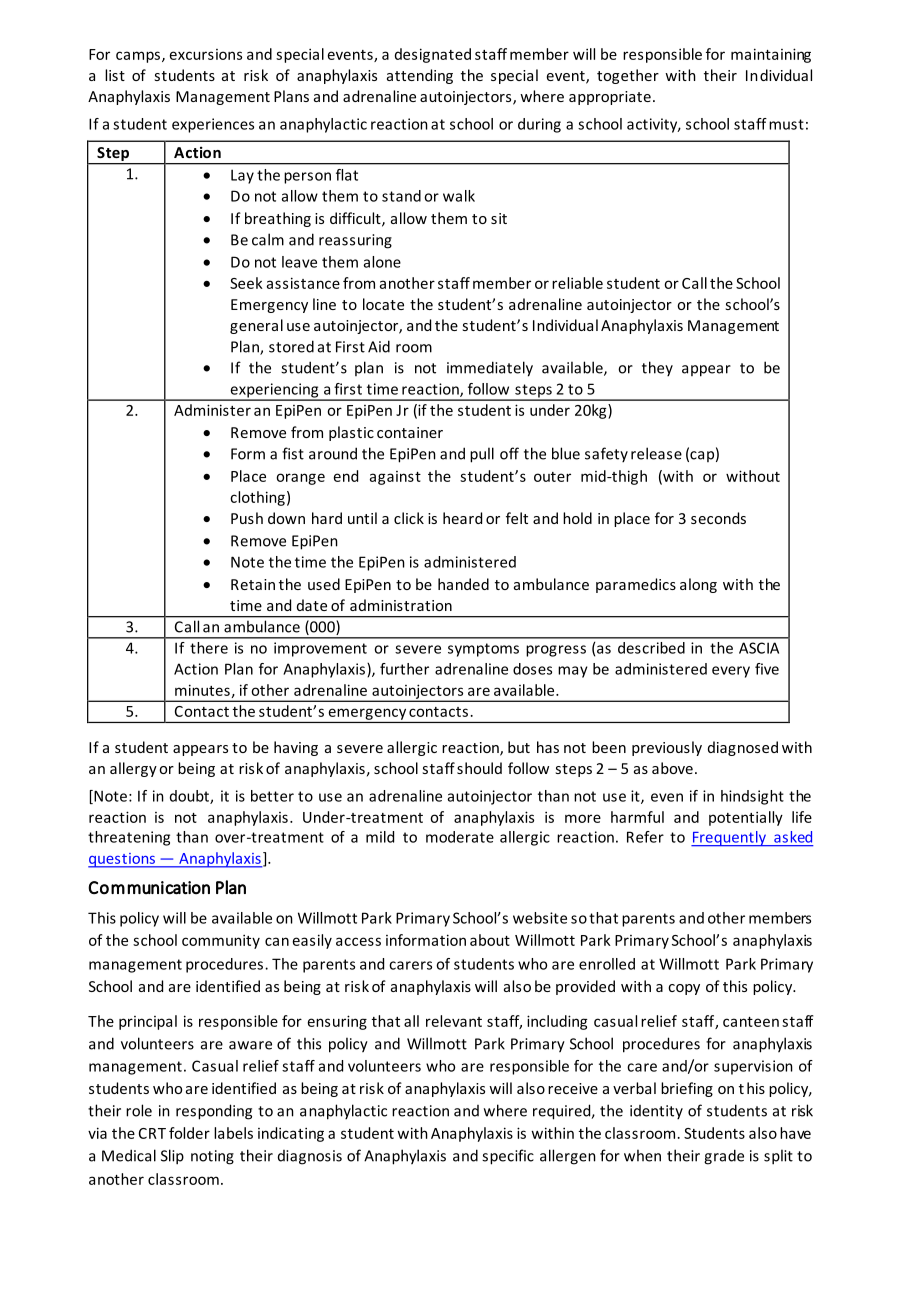  Describe the element at coordinates (771, 55) in the screenshot. I see `maintaining` at that location.
